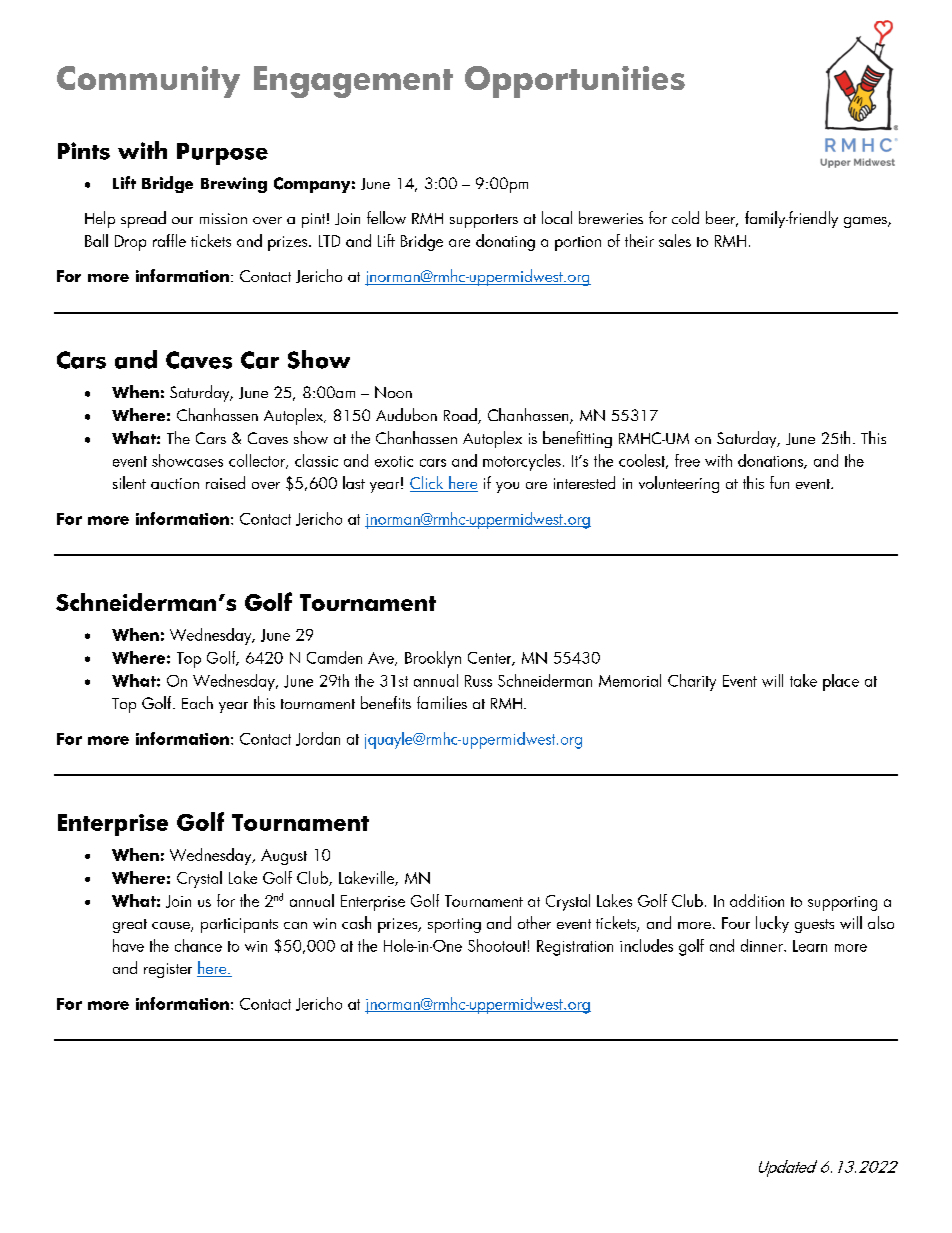 This screenshot has width=952, height=1233. I want to click on Opportunities, so click(575, 82).
